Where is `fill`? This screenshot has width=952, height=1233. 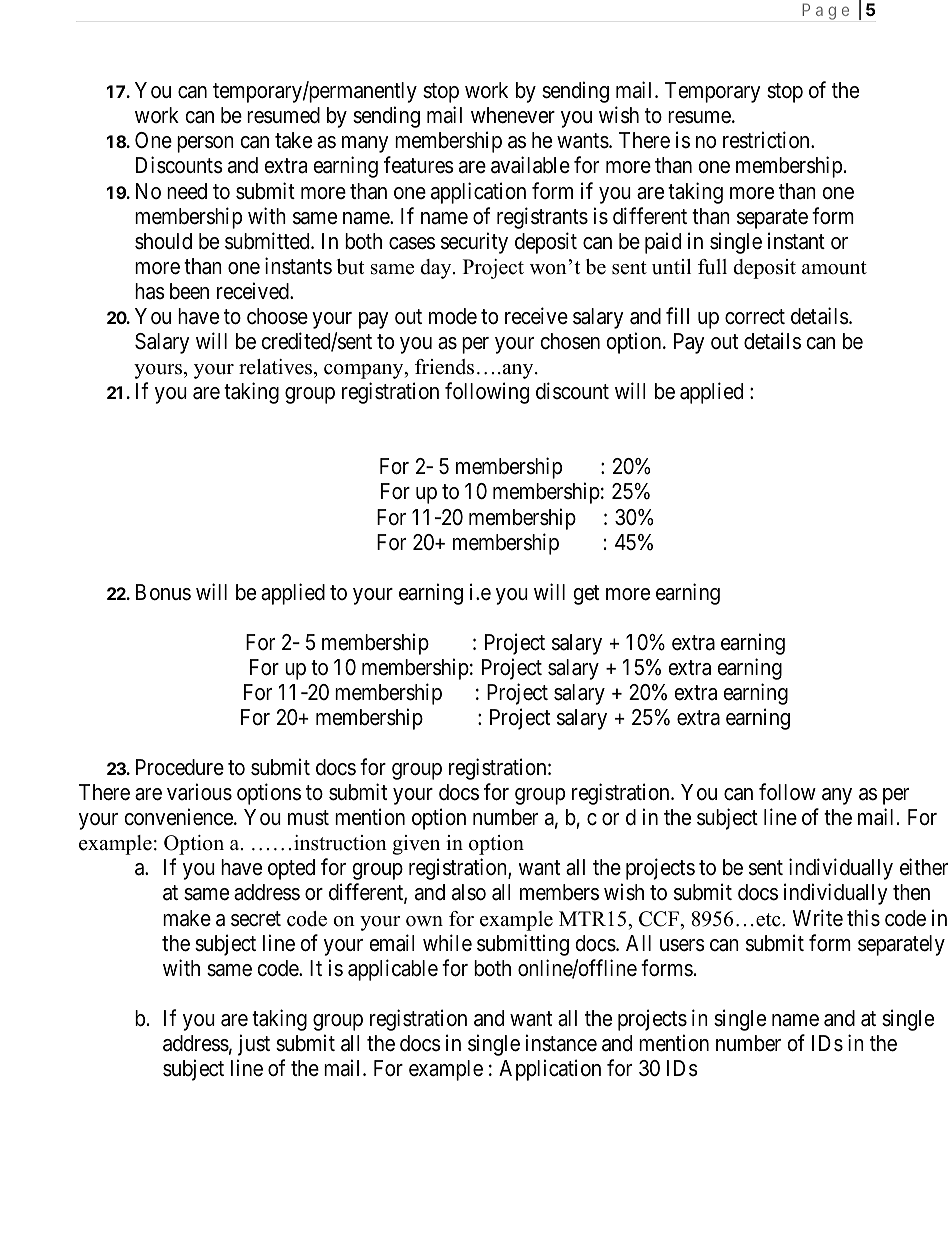 fill is located at coordinates (677, 315).
